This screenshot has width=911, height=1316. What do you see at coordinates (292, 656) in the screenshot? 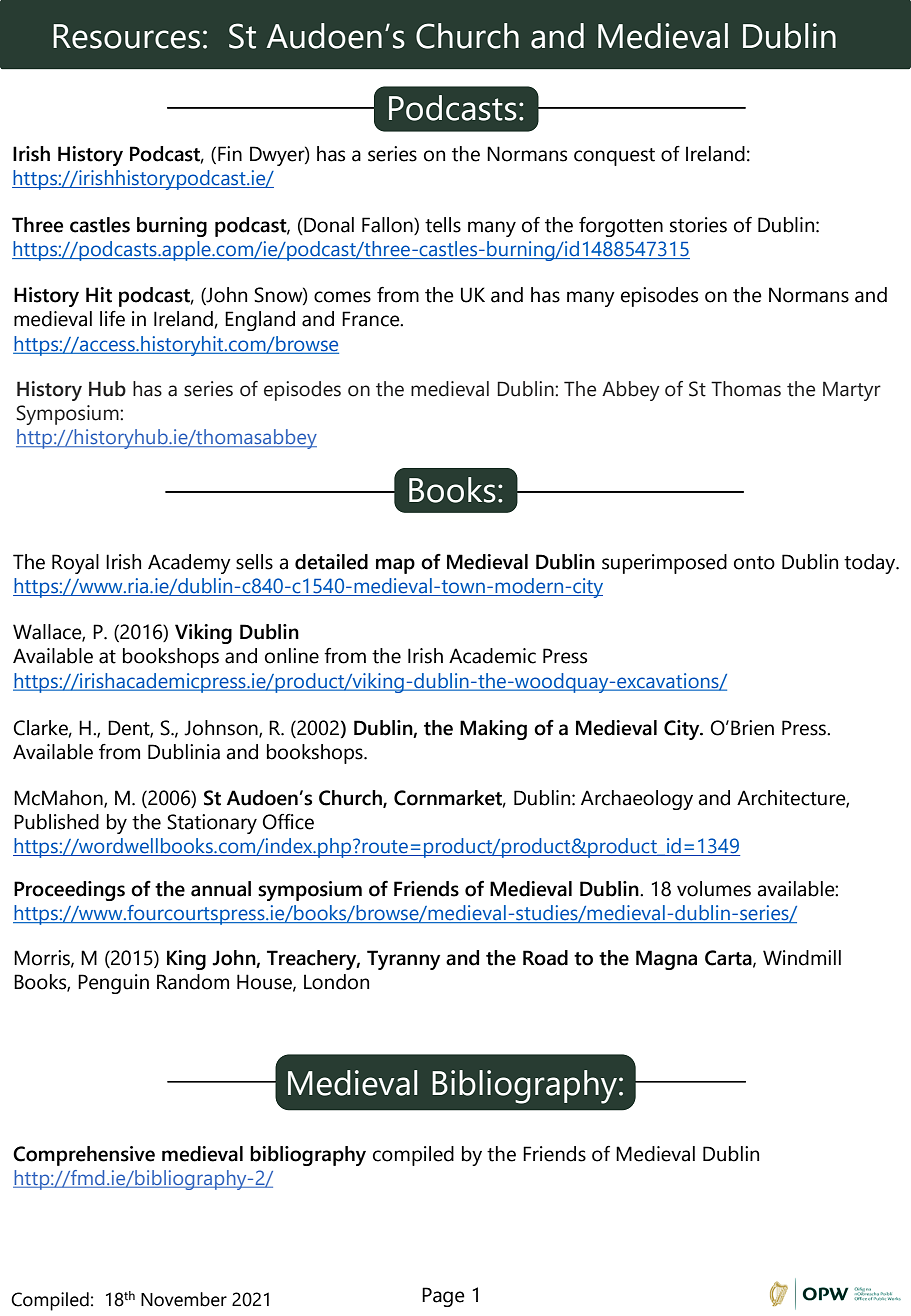
I see `online` at bounding box center [292, 656].
